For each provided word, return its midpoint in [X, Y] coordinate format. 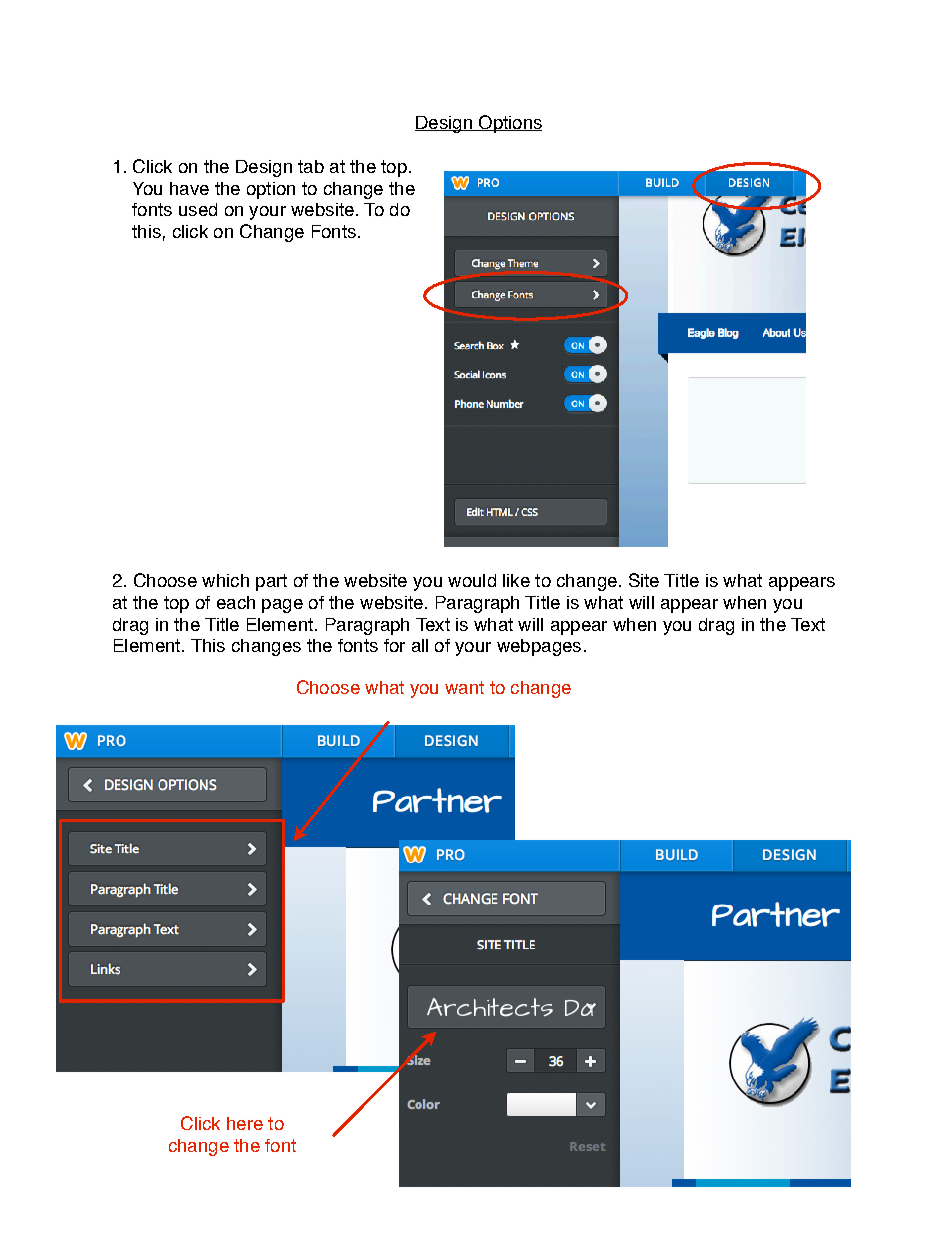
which [225, 580]
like [516, 580]
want [464, 687]
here [245, 1123]
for [394, 645]
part [271, 582]
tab [311, 166]
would [472, 580]
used [198, 209]
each [236, 602]
